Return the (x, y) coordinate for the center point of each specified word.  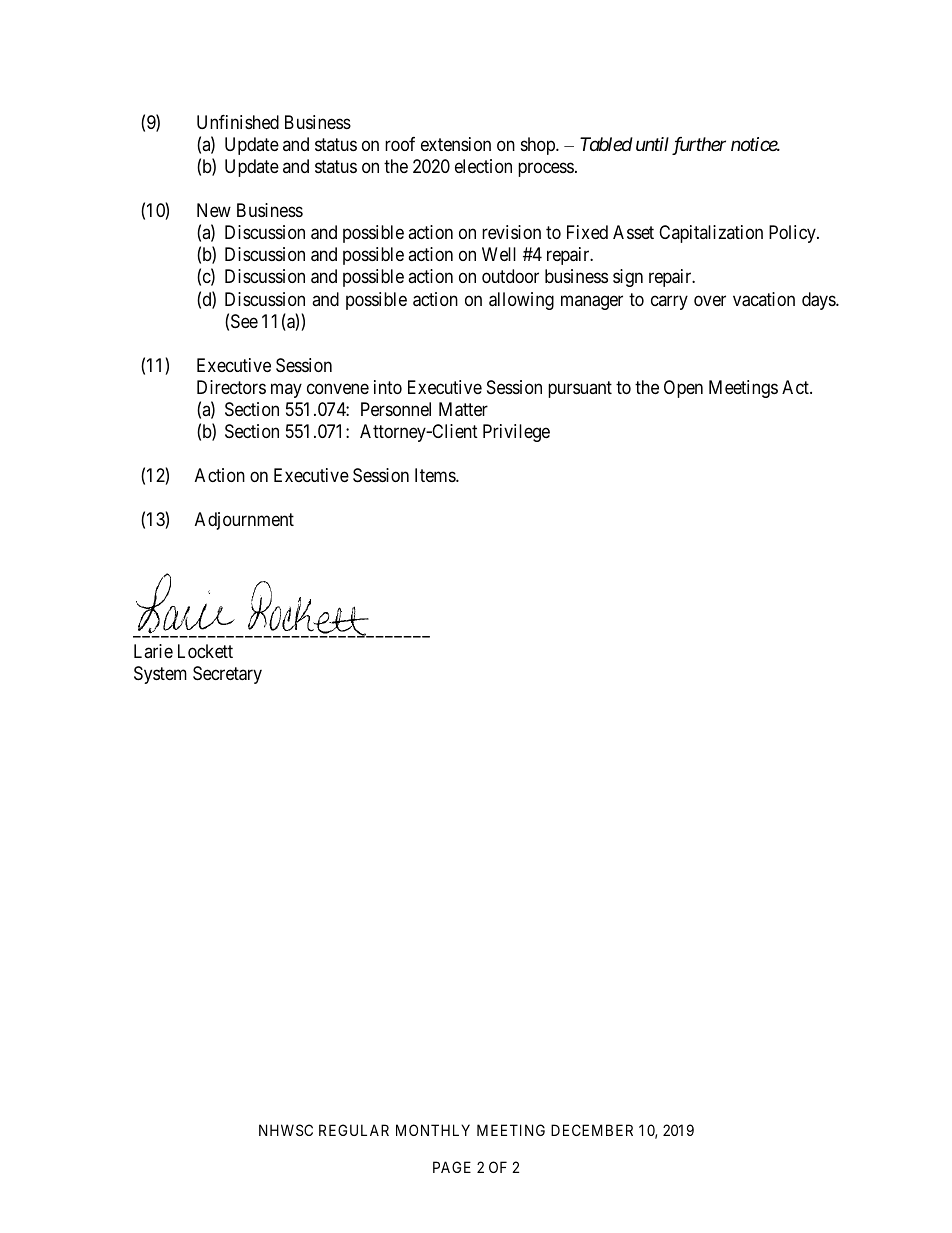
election (483, 166)
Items (436, 475)
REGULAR (354, 1130)
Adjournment (244, 521)
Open (683, 389)
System (160, 675)
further (699, 146)
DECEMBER (592, 1130)
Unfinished (238, 122)
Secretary (227, 675)
